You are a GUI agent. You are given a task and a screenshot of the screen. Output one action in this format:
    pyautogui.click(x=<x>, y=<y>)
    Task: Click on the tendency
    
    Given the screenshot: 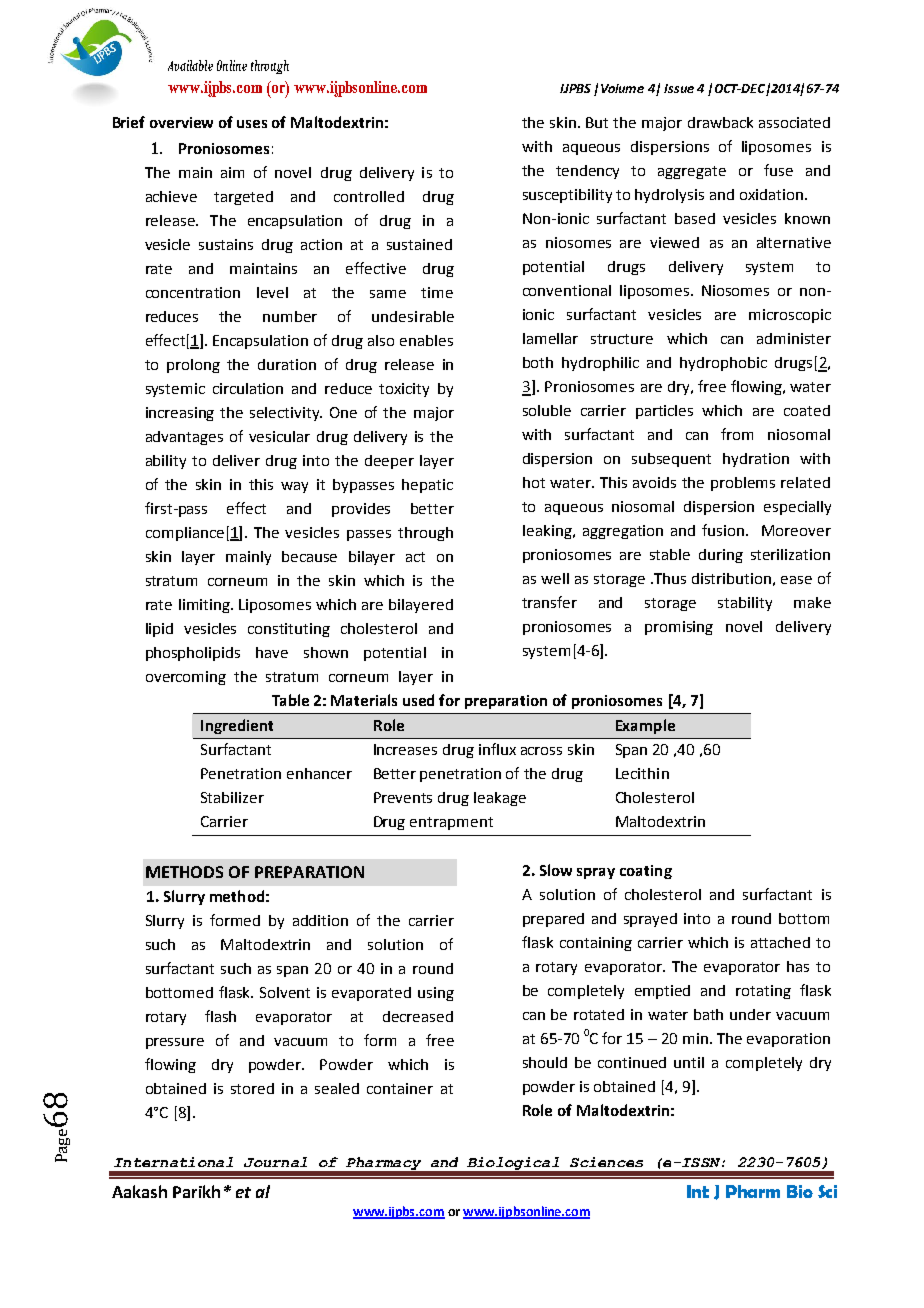 What is the action you would take?
    pyautogui.click(x=587, y=172)
